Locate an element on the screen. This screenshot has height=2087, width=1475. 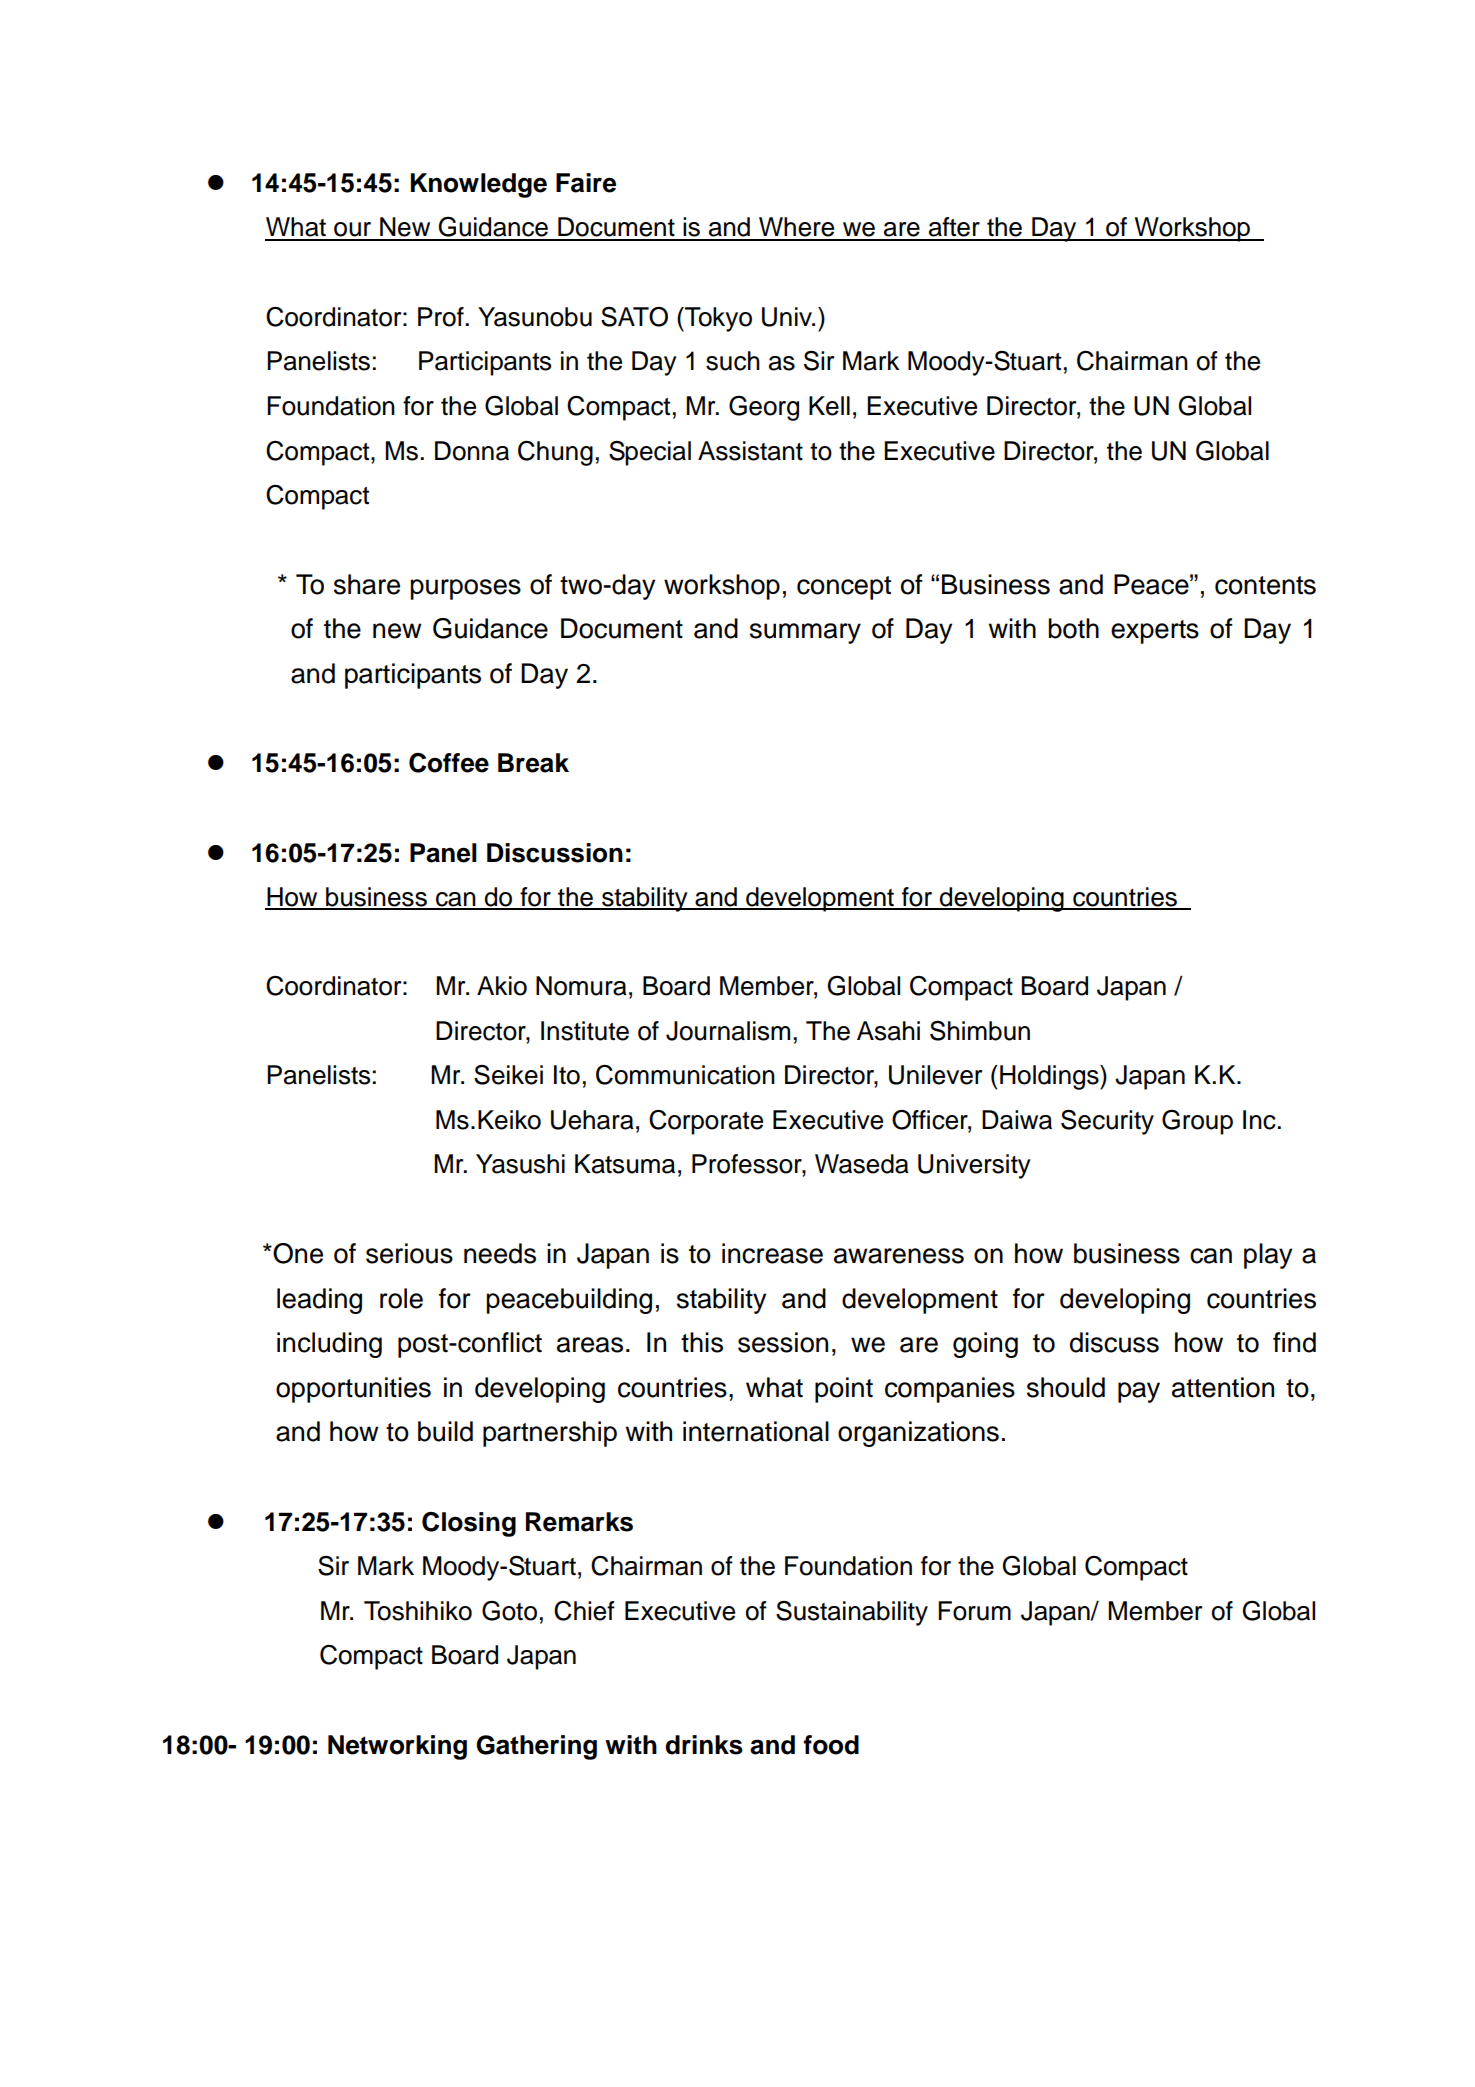
play is located at coordinates (1268, 1256).
